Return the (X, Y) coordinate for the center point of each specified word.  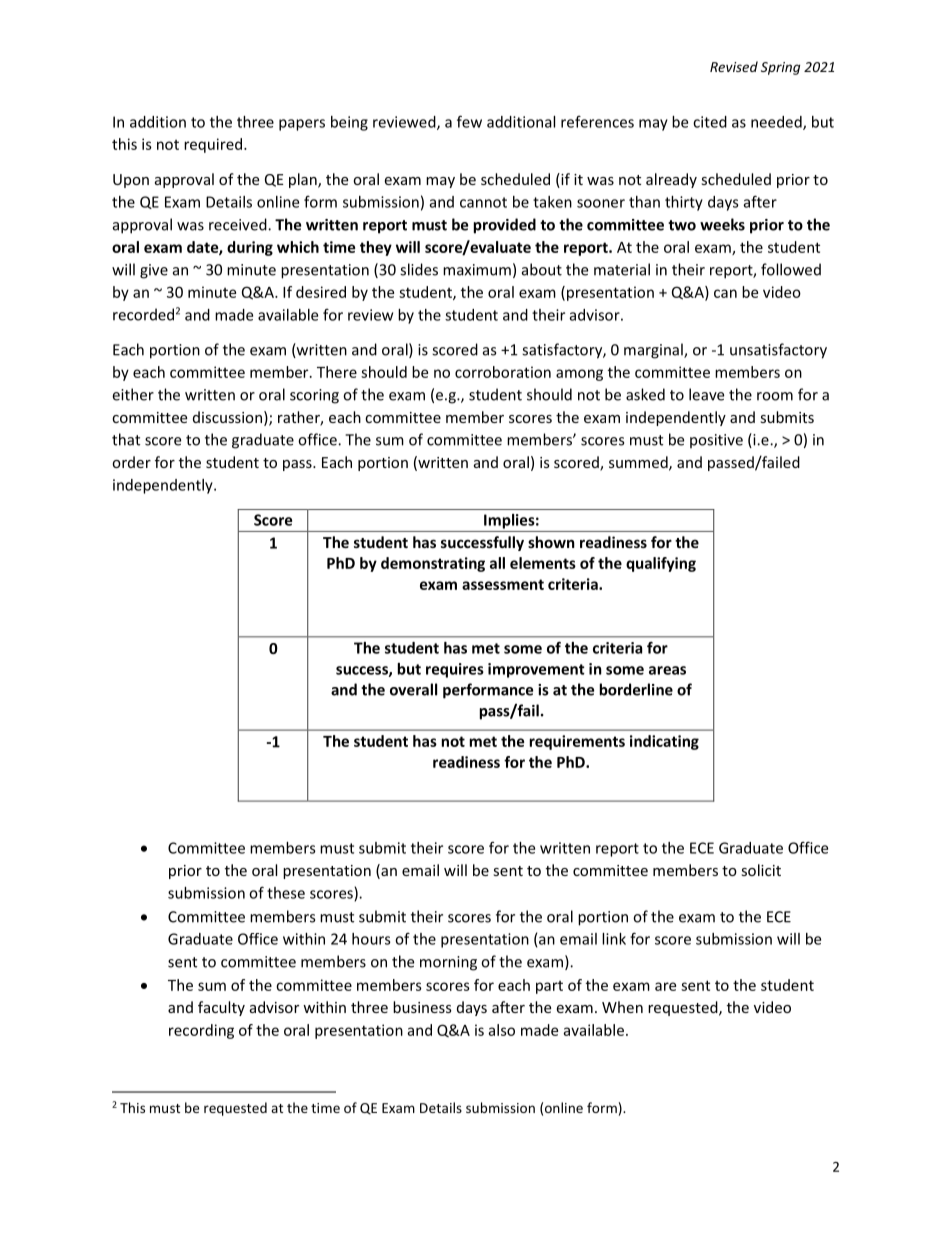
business (422, 1007)
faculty (221, 1008)
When (622, 1007)
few (469, 121)
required (213, 145)
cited (710, 122)
